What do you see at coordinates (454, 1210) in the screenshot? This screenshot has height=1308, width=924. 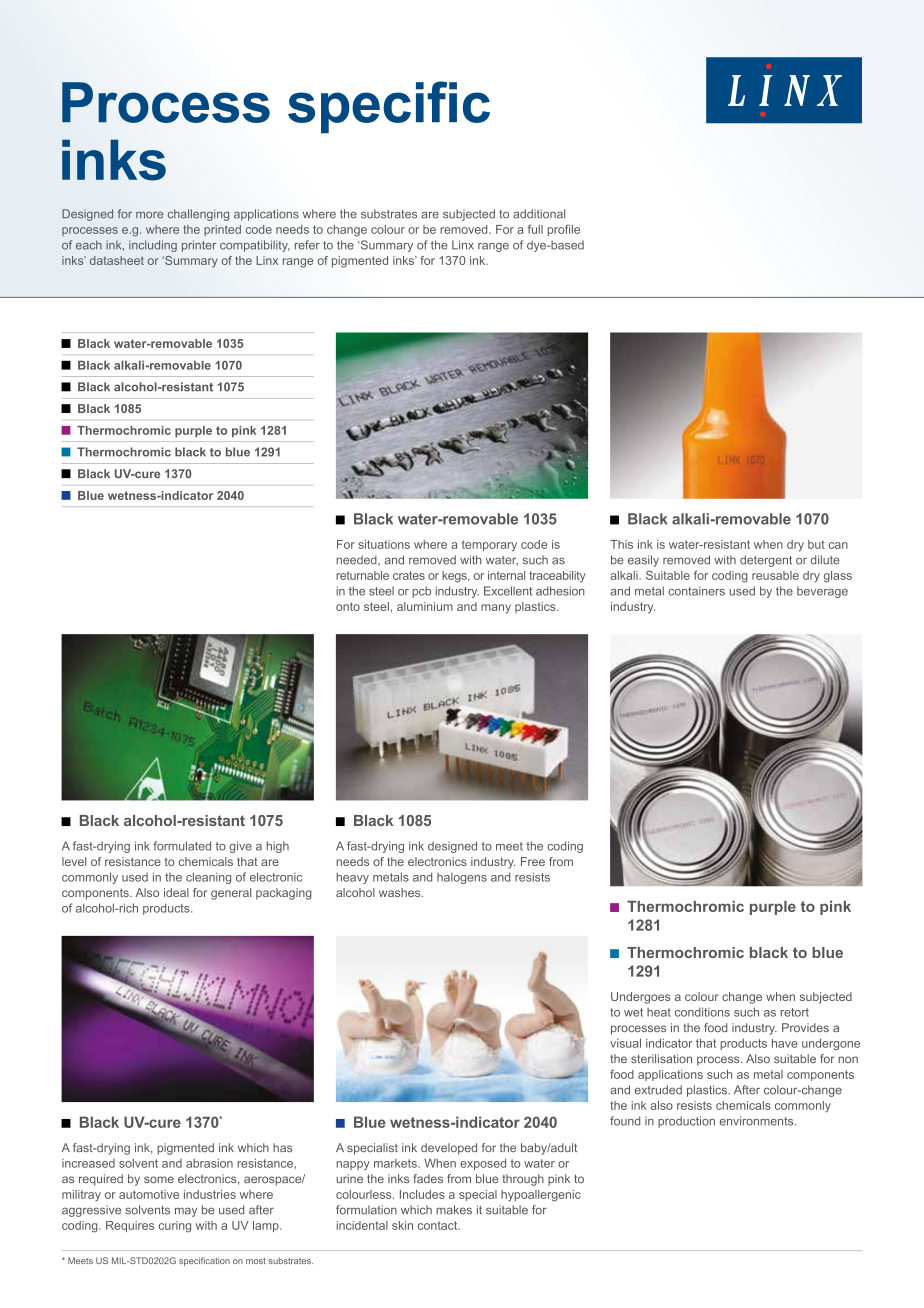 I see `makes` at bounding box center [454, 1210].
